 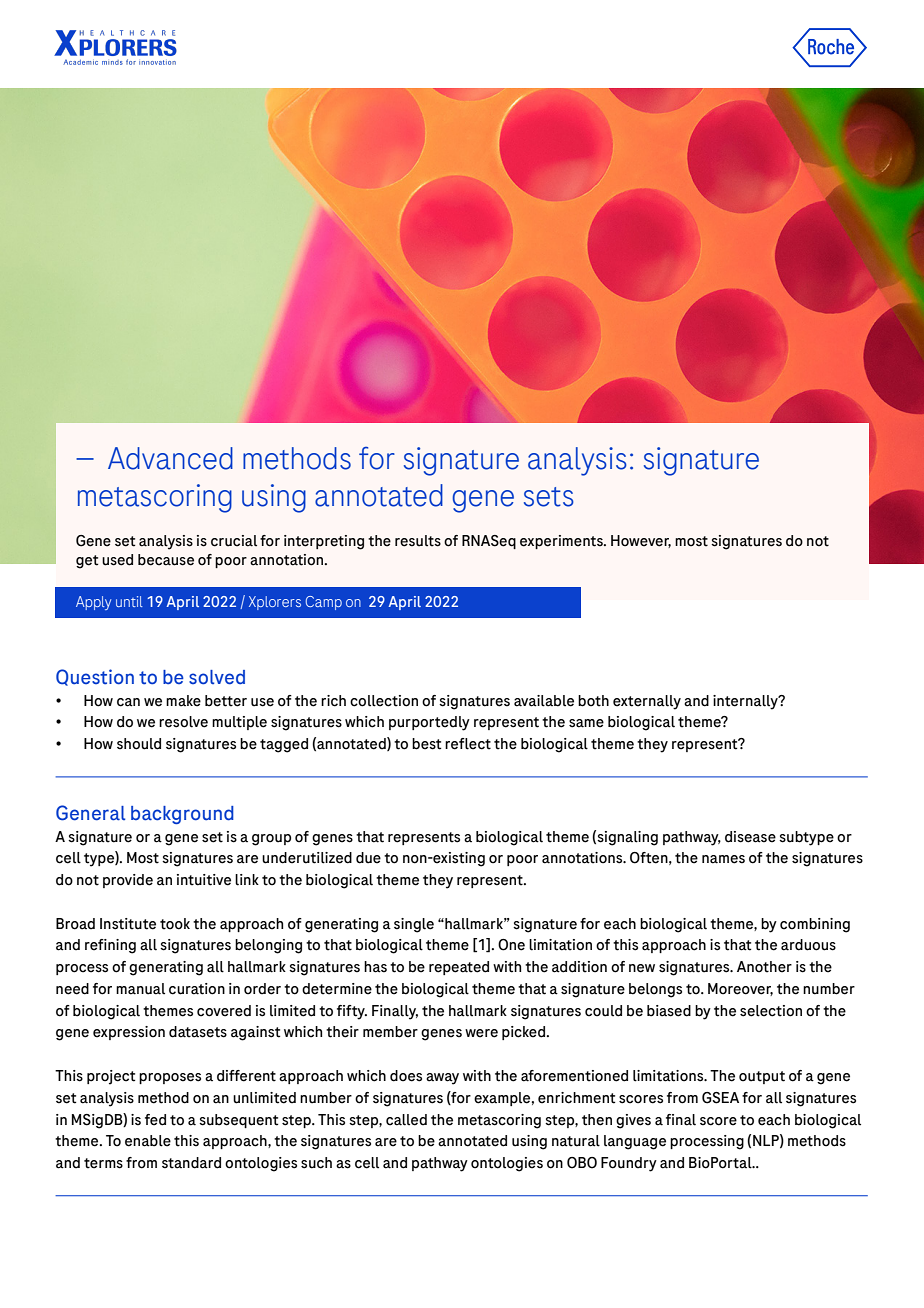 I want to click on make, so click(x=183, y=701).
